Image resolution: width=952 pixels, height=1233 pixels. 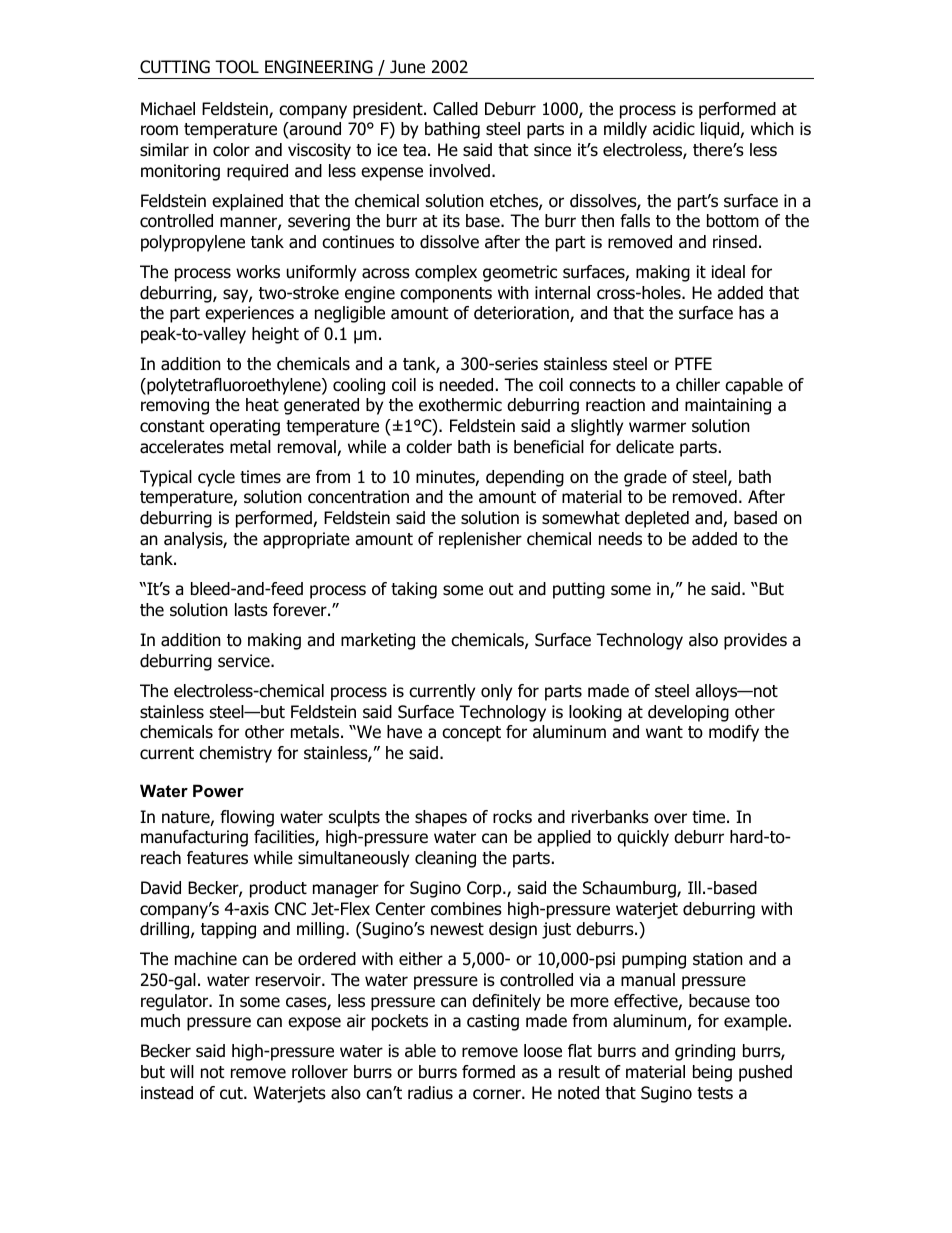 What do you see at coordinates (430, 1093) in the document?
I see `radius` at bounding box center [430, 1093].
